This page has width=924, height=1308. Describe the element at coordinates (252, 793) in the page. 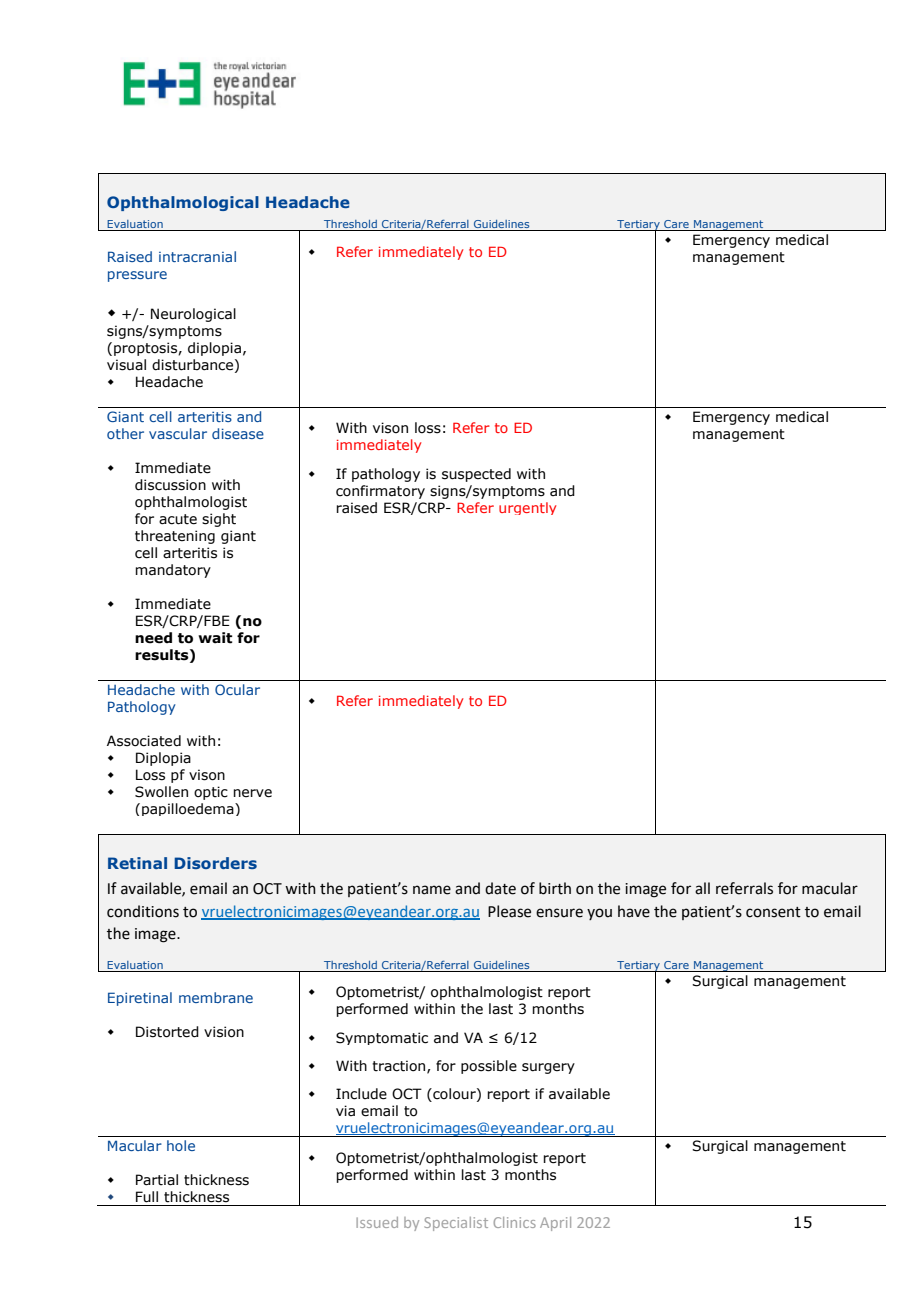

I see `nerve` at that location.
